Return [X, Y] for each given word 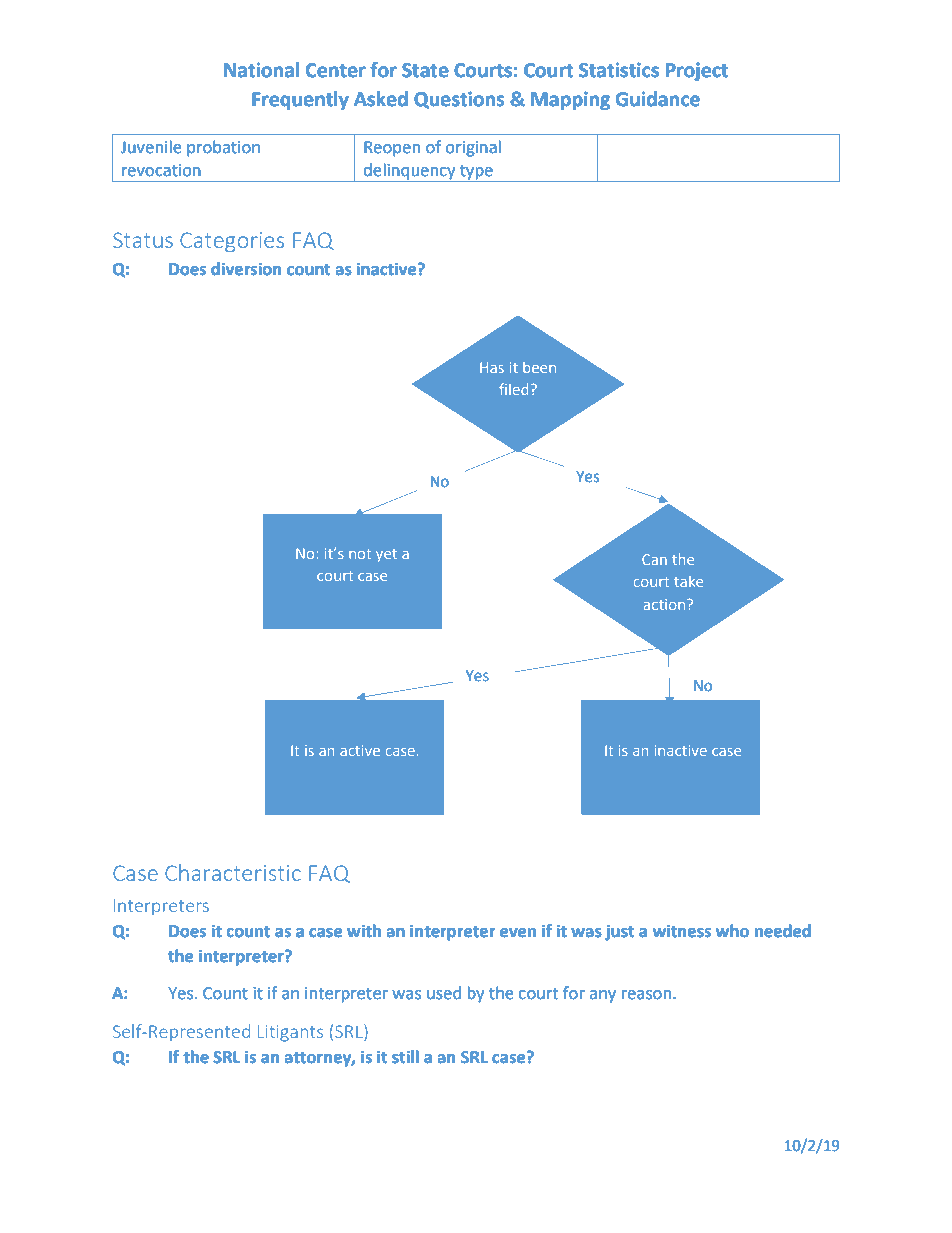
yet [386, 555]
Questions [459, 100]
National [261, 70]
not [360, 554]
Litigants [290, 1033]
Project [696, 71]
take [688, 581]
